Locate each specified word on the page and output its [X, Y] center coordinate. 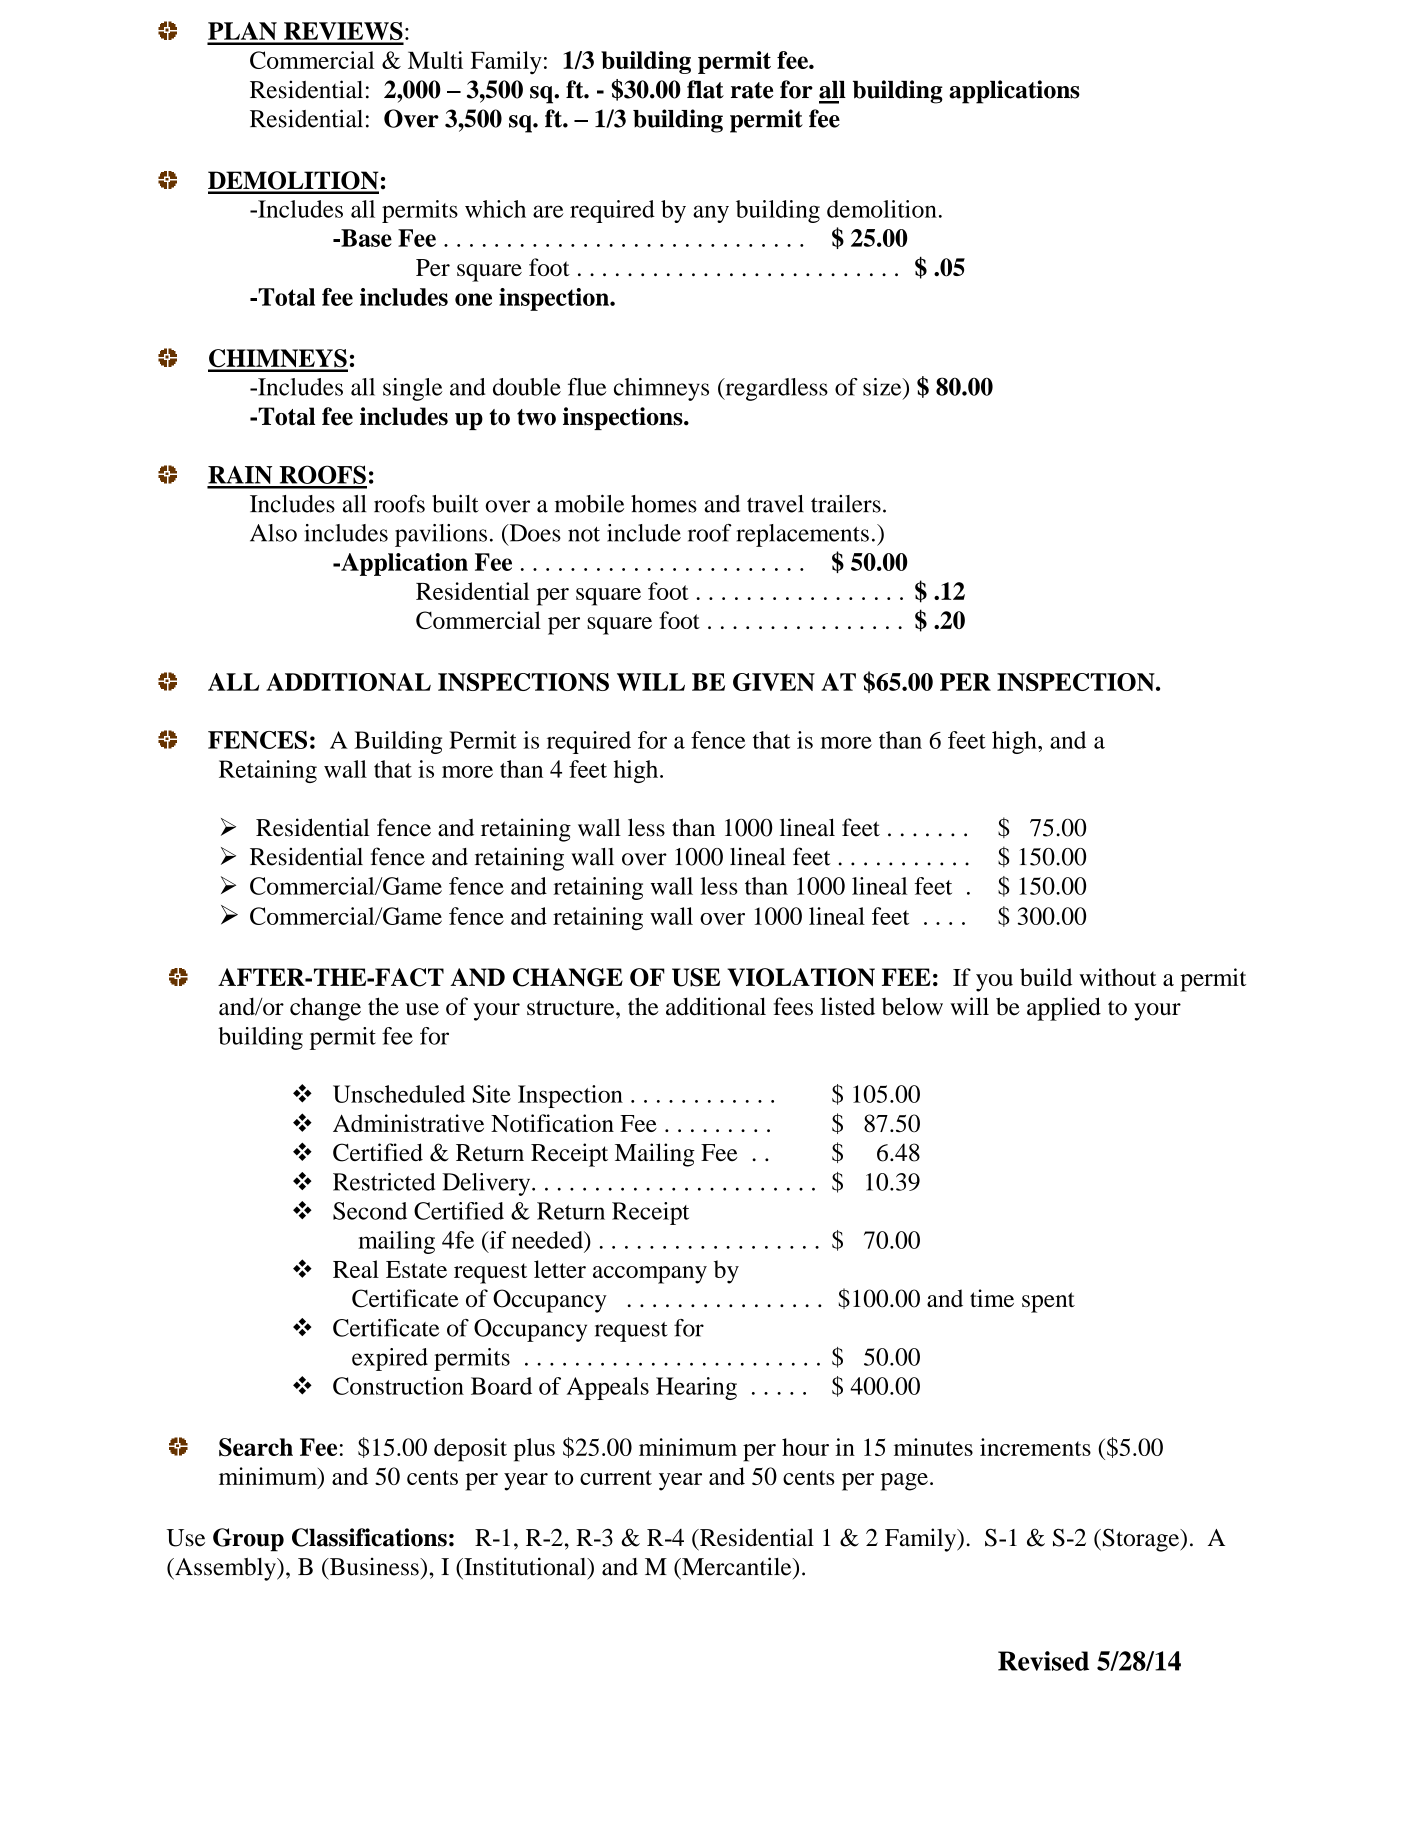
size [883, 387]
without [1118, 977]
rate [752, 90]
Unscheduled [399, 1094]
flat [705, 89]
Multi [435, 60]
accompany [650, 1275]
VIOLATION [801, 977]
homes [664, 504]
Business [374, 1566]
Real [356, 1269]
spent [1048, 1302]
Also [273, 533]
